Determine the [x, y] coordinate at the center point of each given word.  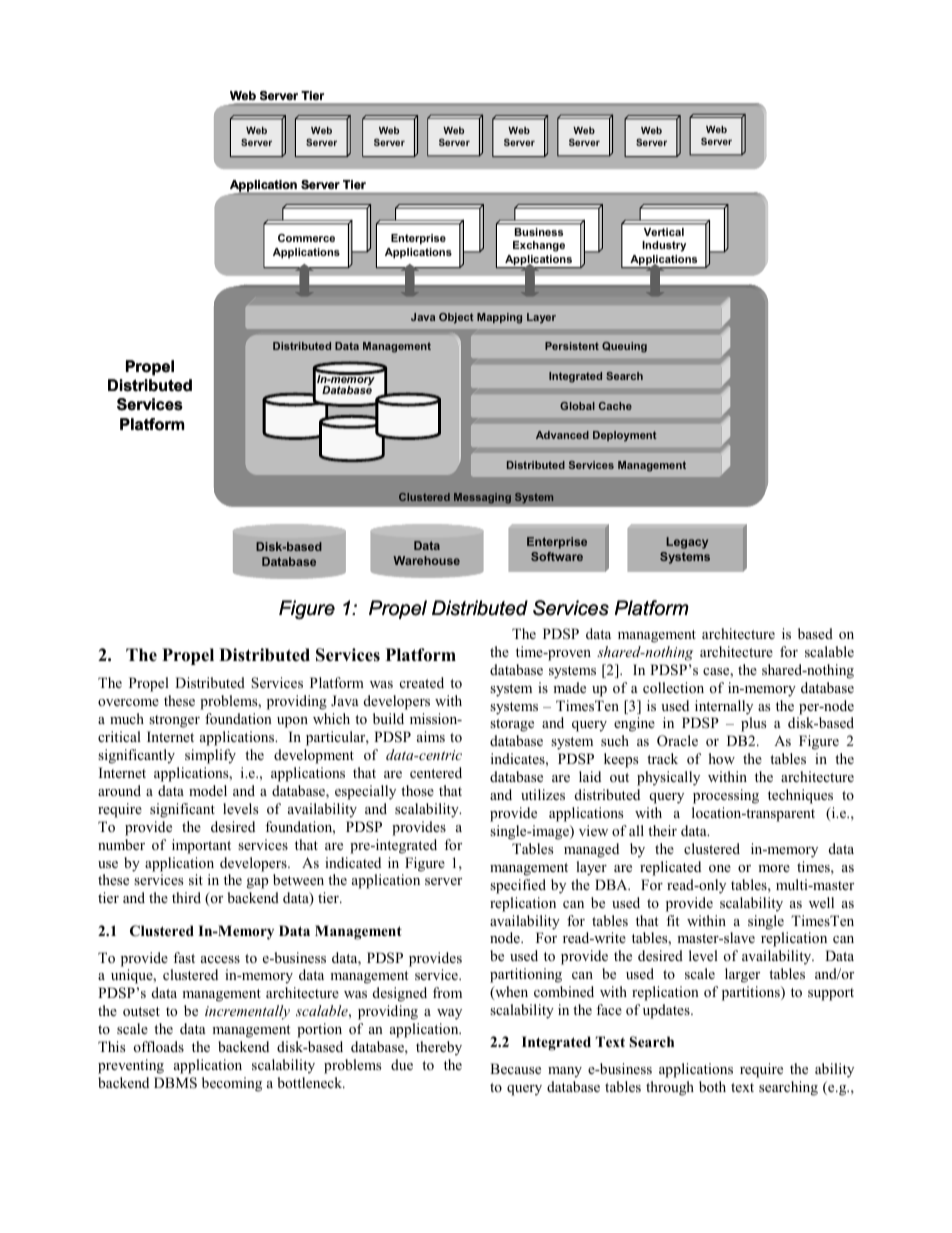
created [422, 682]
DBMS [175, 1083]
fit [672, 920]
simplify [210, 756]
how [722, 758]
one [720, 868]
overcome [128, 702]
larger [742, 975]
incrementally [247, 1012]
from [447, 992]
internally [724, 707]
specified [518, 886]
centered [436, 772]
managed [591, 850]
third [186, 897]
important [201, 846]
